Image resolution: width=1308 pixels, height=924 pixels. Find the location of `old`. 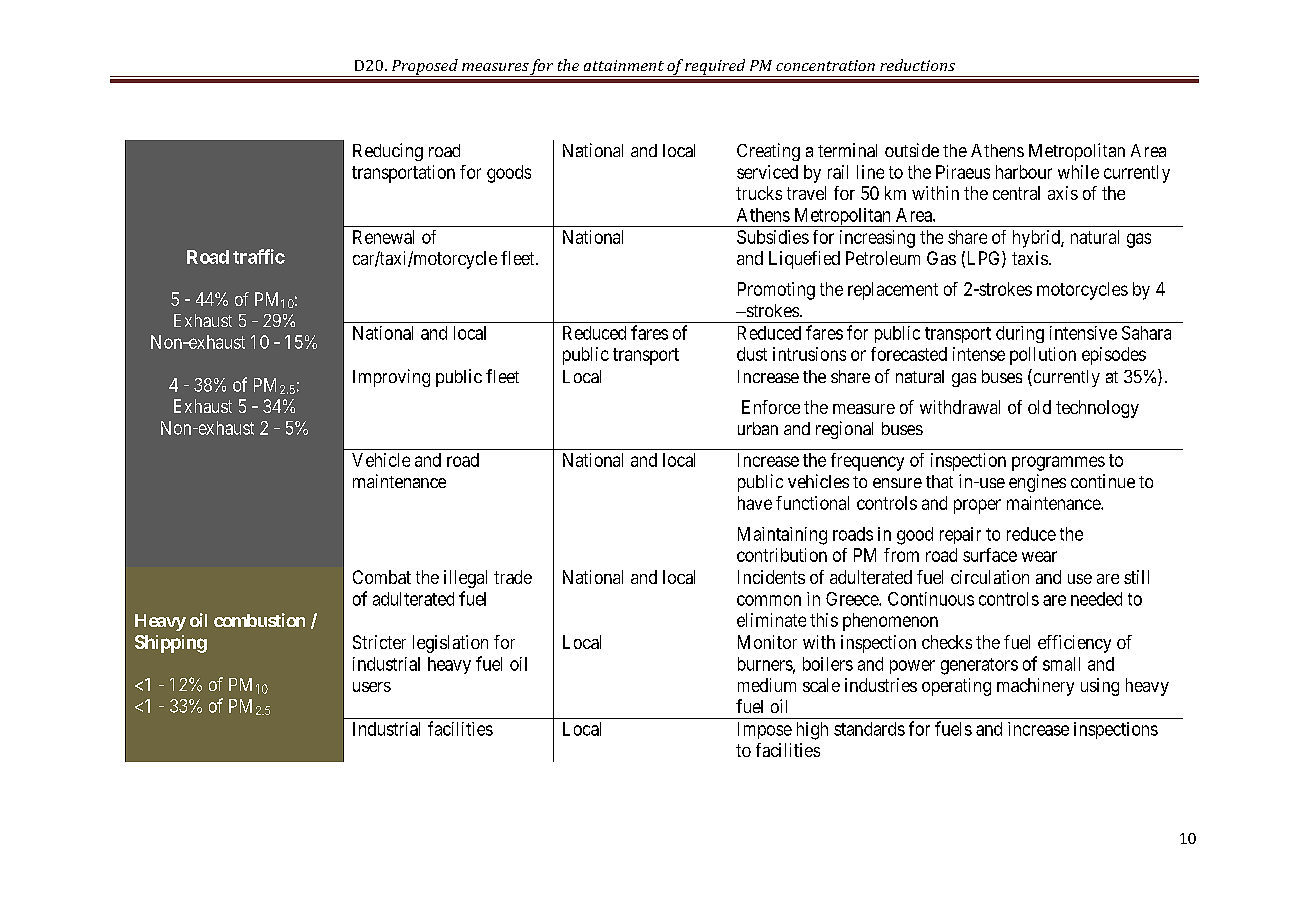

old is located at coordinates (1039, 407).
